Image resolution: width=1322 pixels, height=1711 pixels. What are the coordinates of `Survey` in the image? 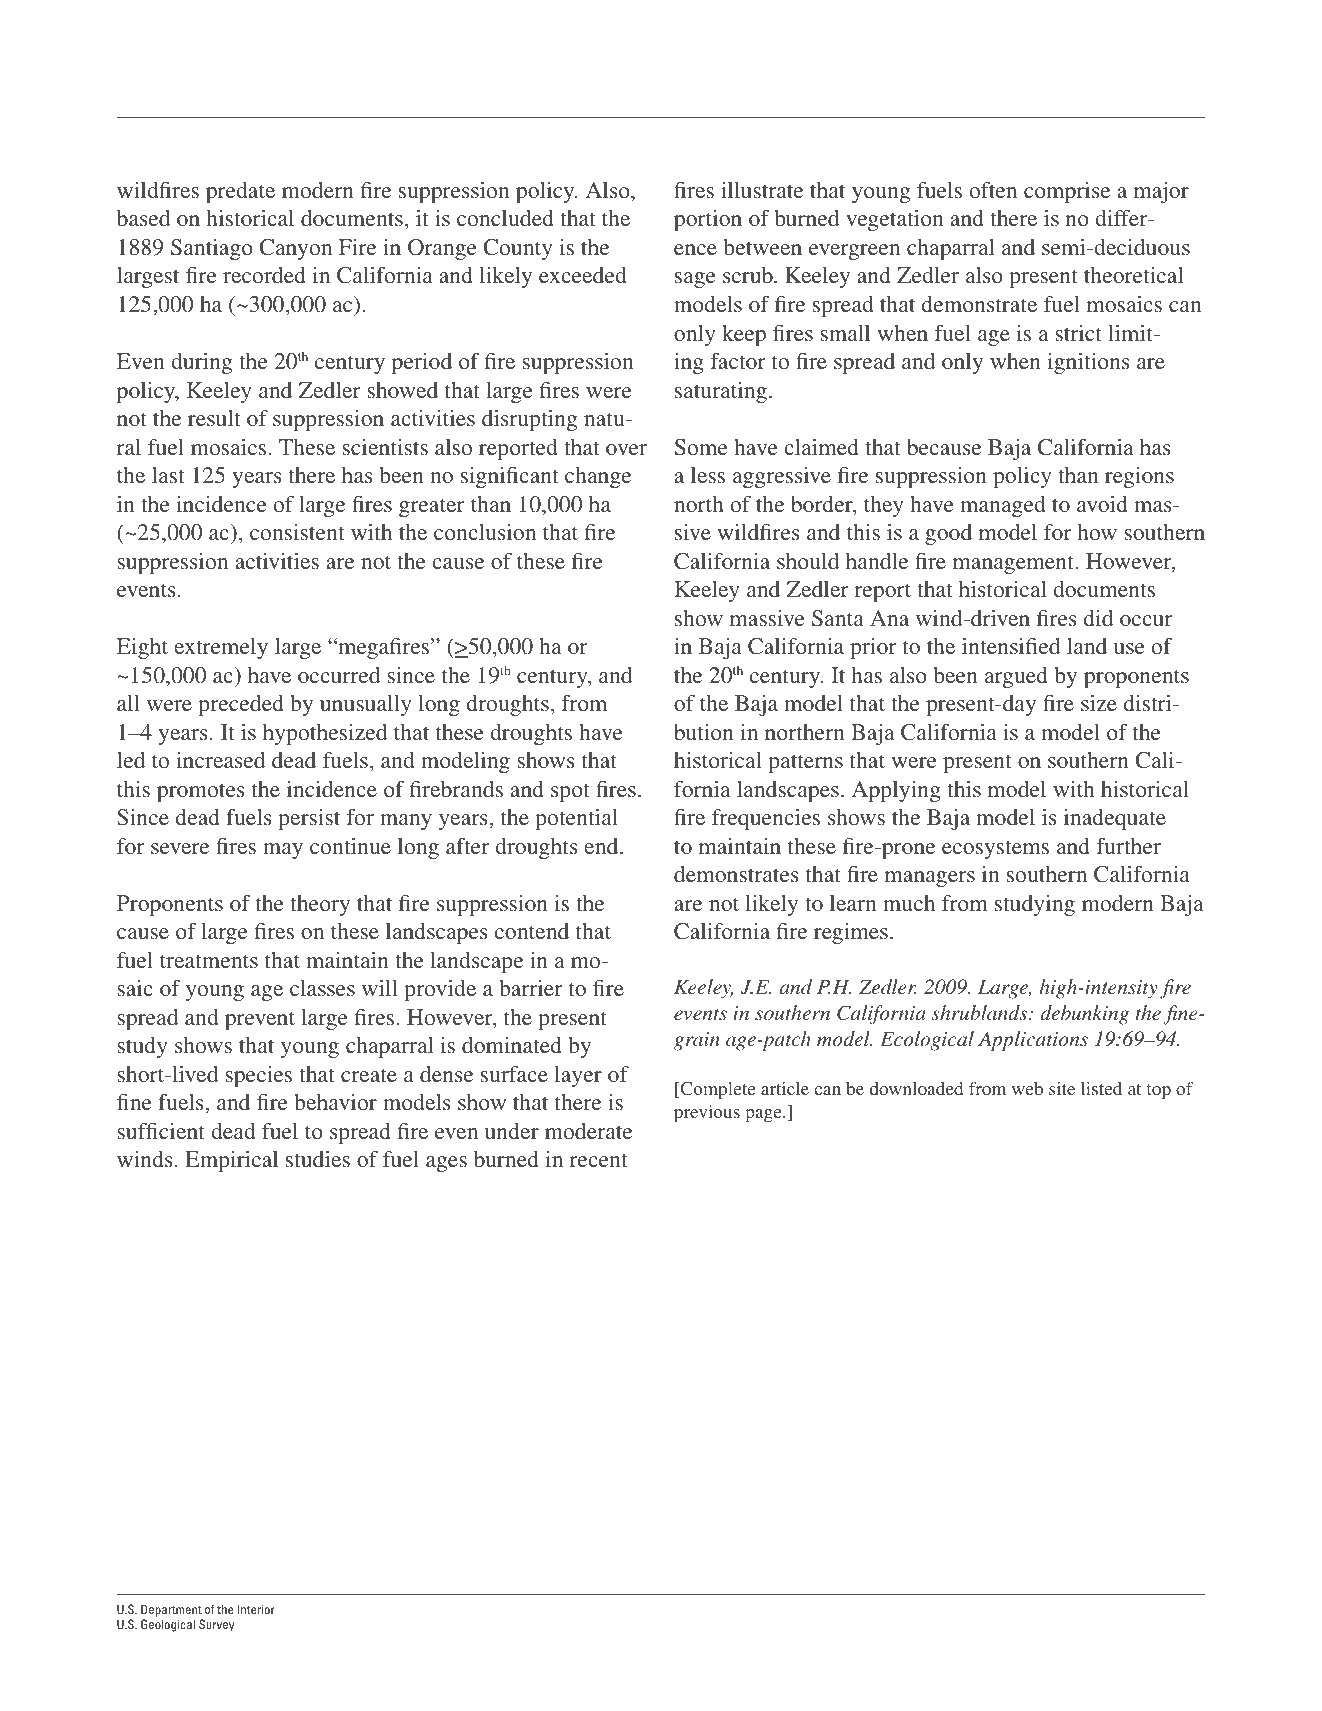 It's located at (216, 1625).
